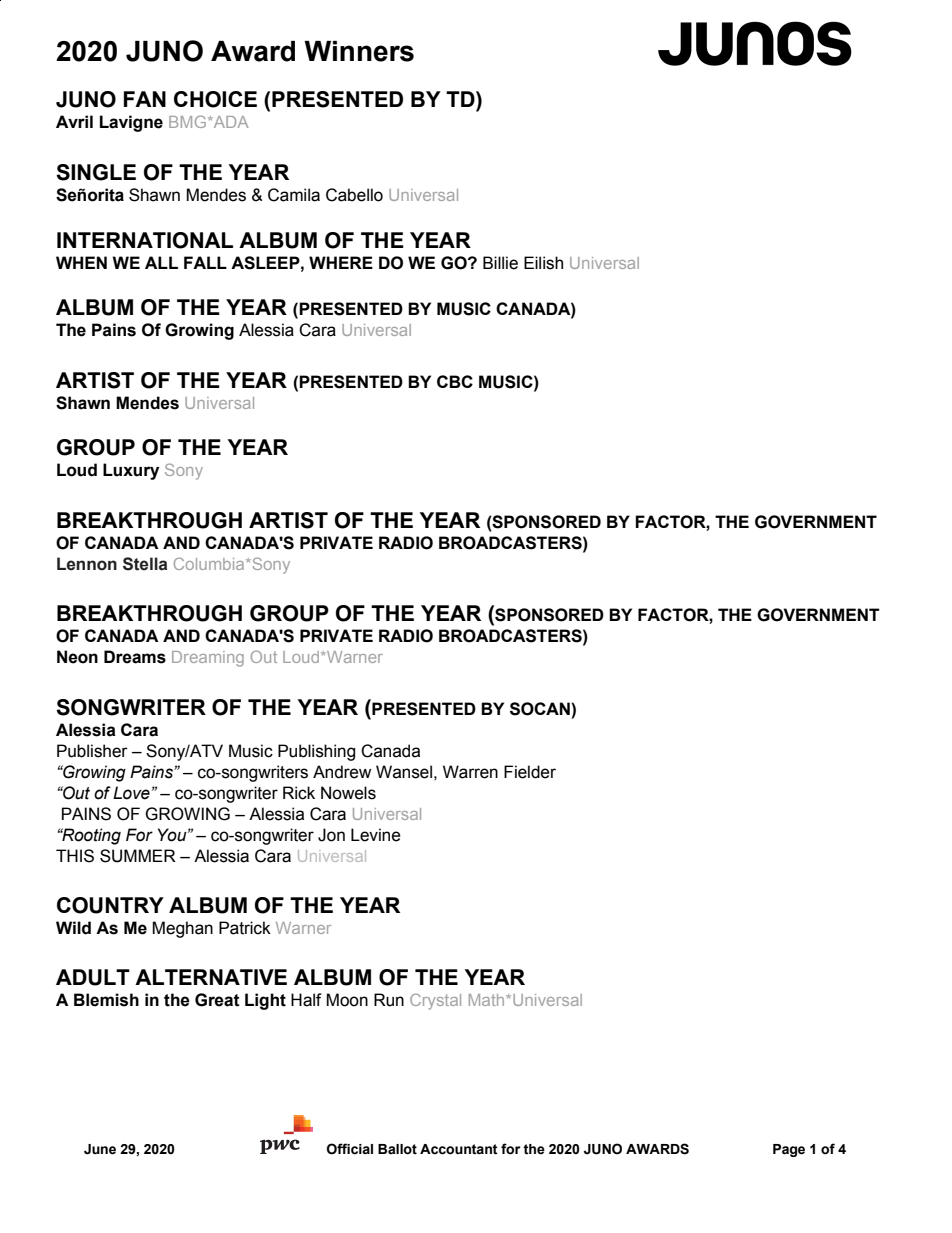 The image size is (952, 1233). What do you see at coordinates (100, 1149) in the screenshot?
I see `June` at bounding box center [100, 1149].
